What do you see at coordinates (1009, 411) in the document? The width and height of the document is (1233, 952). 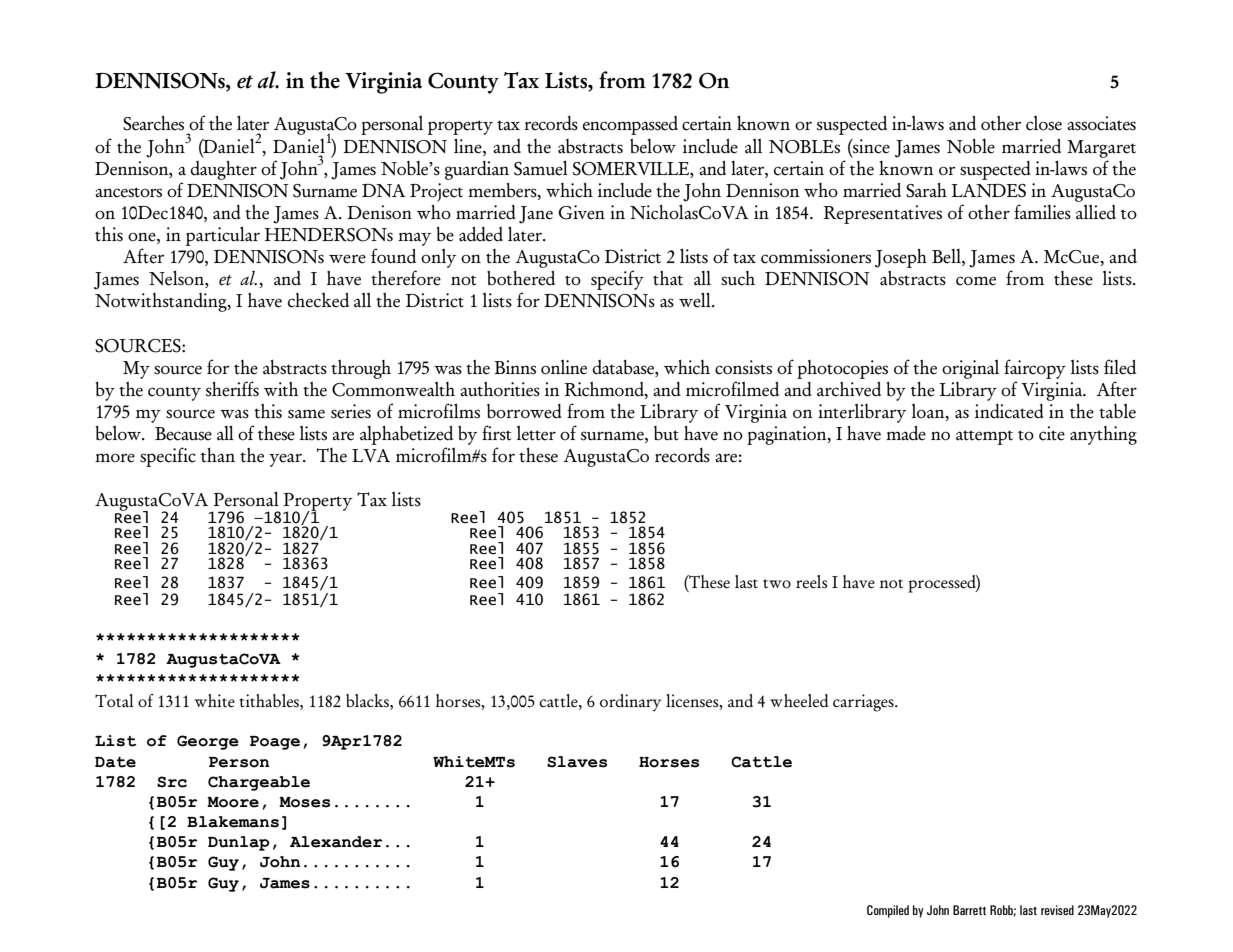 I see `indicated` at bounding box center [1009, 411].
